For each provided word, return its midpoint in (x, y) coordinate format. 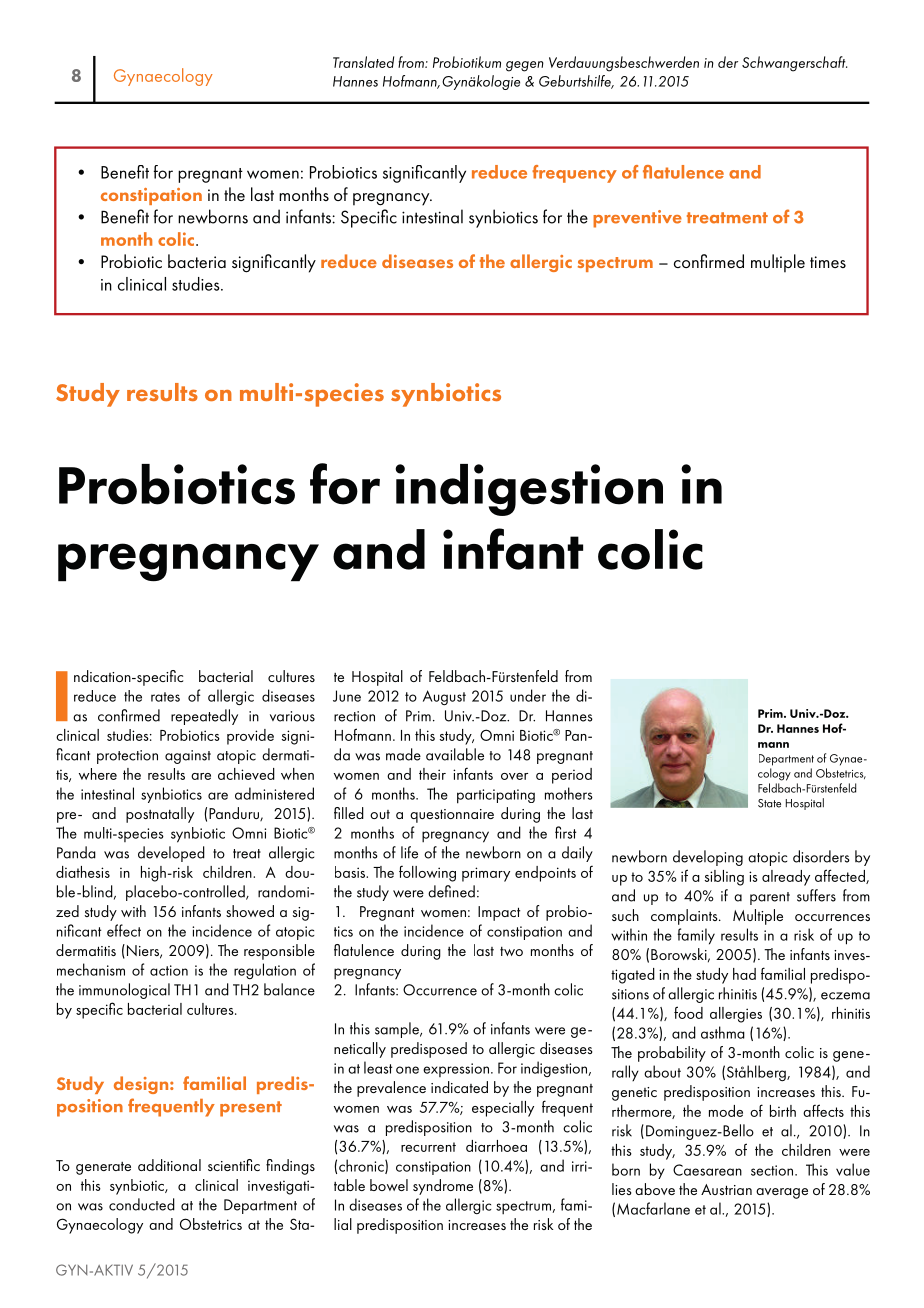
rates (165, 697)
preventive (637, 219)
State (769, 803)
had (744, 974)
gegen (525, 66)
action (169, 970)
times (828, 262)
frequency (574, 174)
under (528, 695)
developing (708, 858)
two (511, 951)
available (455, 754)
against (188, 757)
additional (169, 1165)
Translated (363, 62)
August (444, 697)
